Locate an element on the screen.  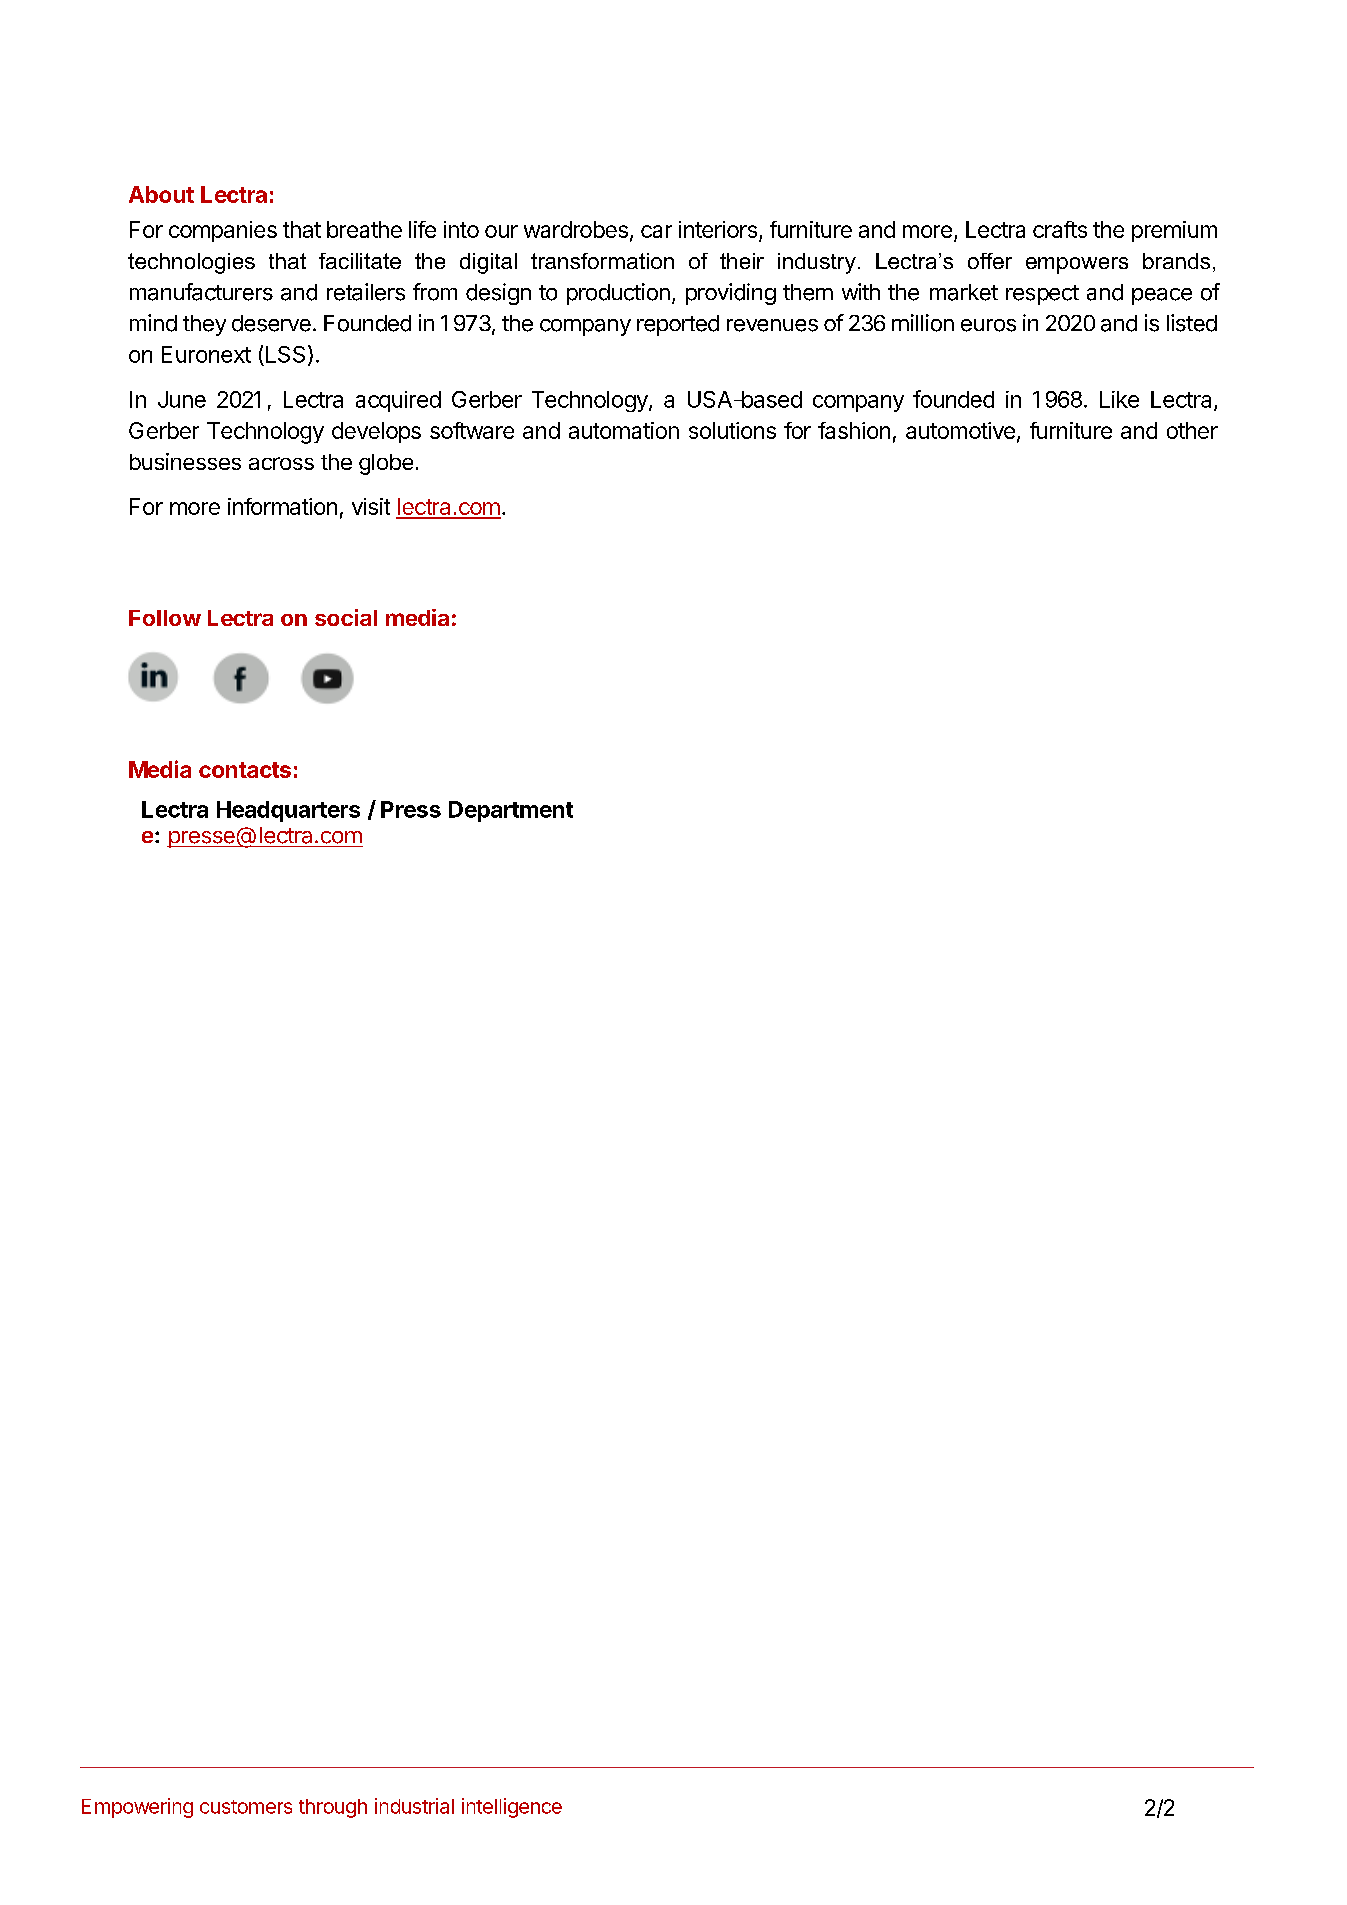
crafts is located at coordinates (1060, 229).
